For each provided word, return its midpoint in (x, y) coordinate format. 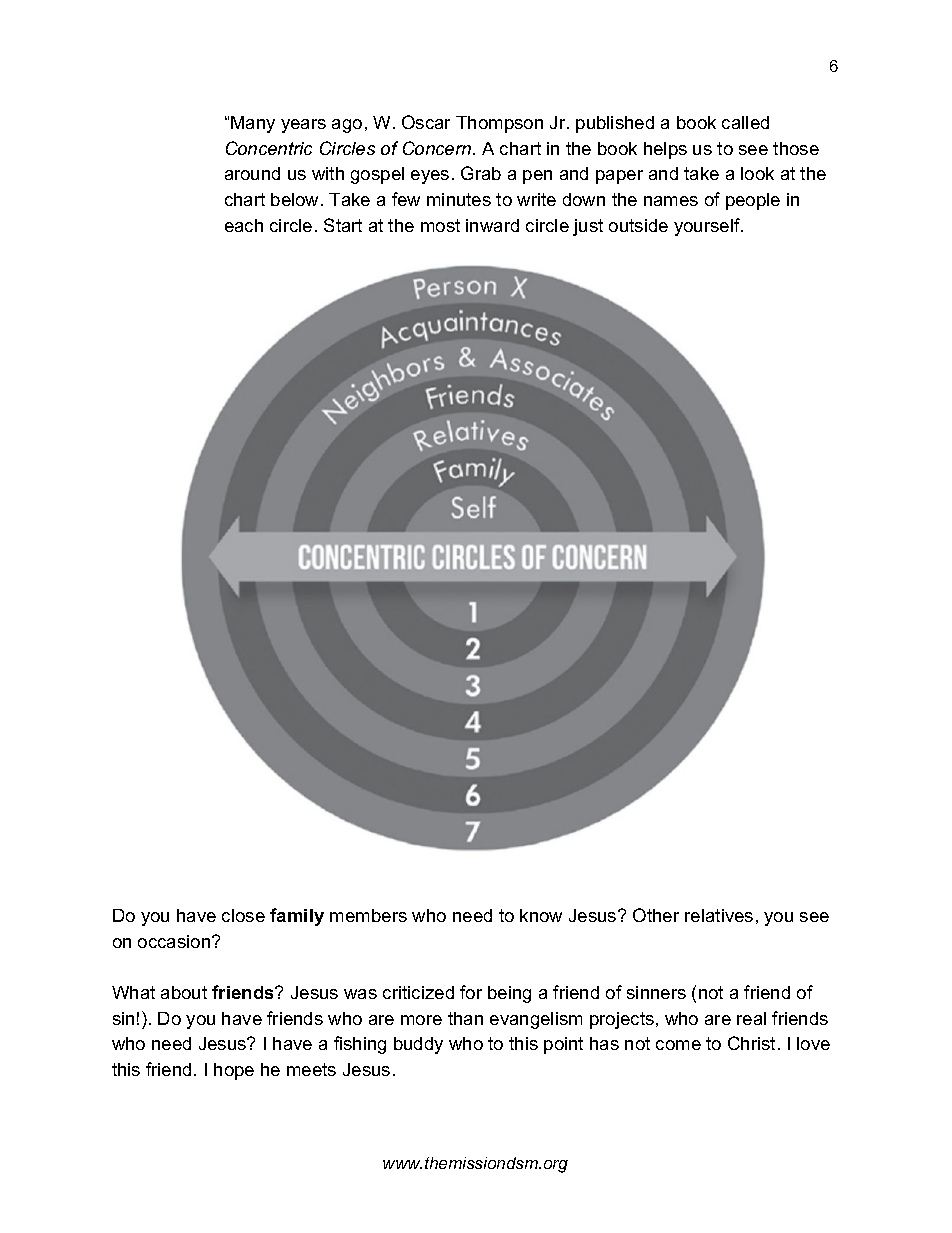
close (243, 915)
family (297, 917)
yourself (708, 227)
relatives (719, 915)
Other (656, 915)
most (440, 225)
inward (492, 225)
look (757, 173)
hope (234, 1071)
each (244, 225)
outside (638, 225)
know (541, 915)
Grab (481, 173)
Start (343, 225)
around (252, 173)
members (368, 915)
